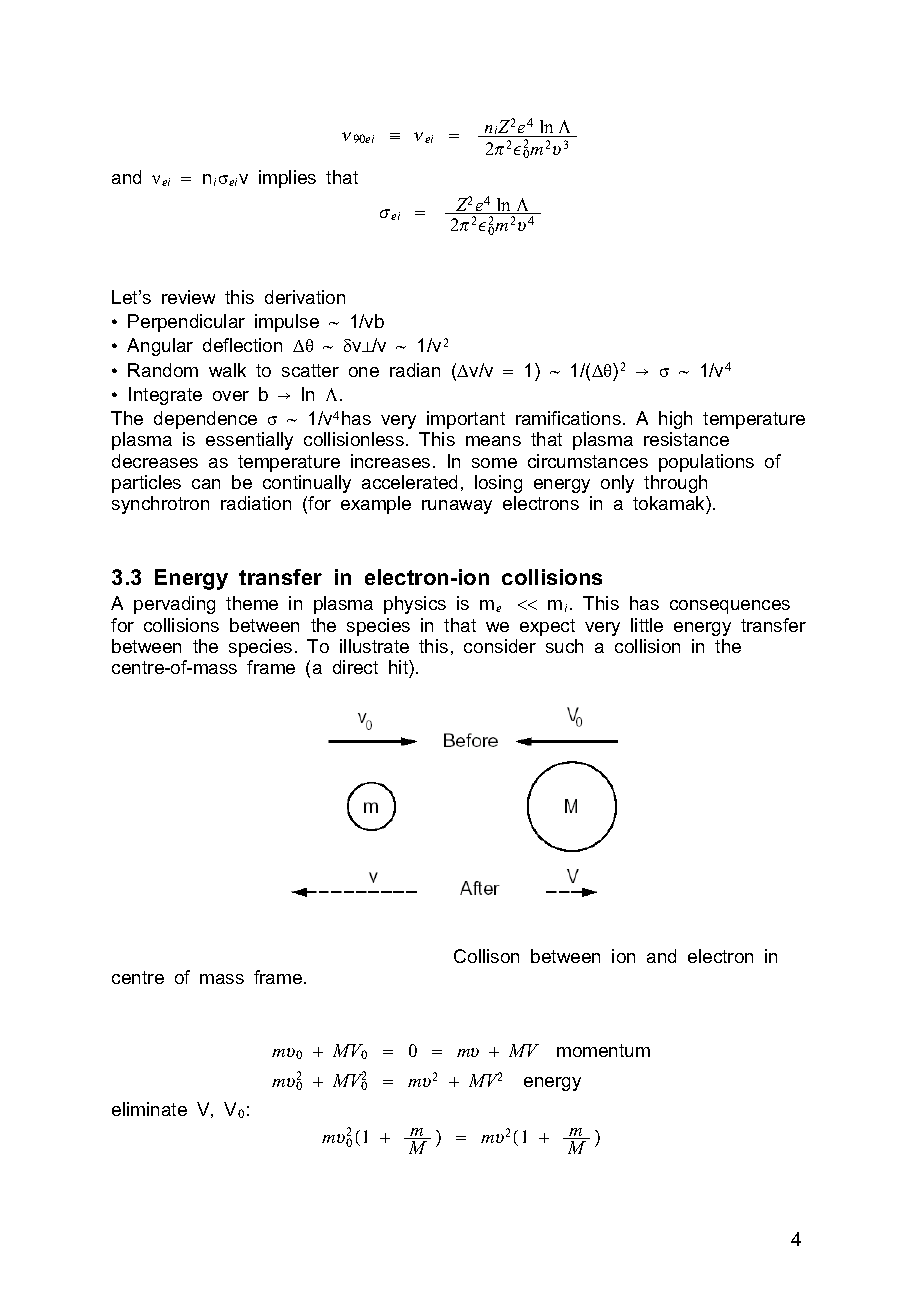 Image resolution: width=924 pixels, height=1308 pixels. What do you see at coordinates (603, 1050) in the page?
I see `momentum` at bounding box center [603, 1050].
